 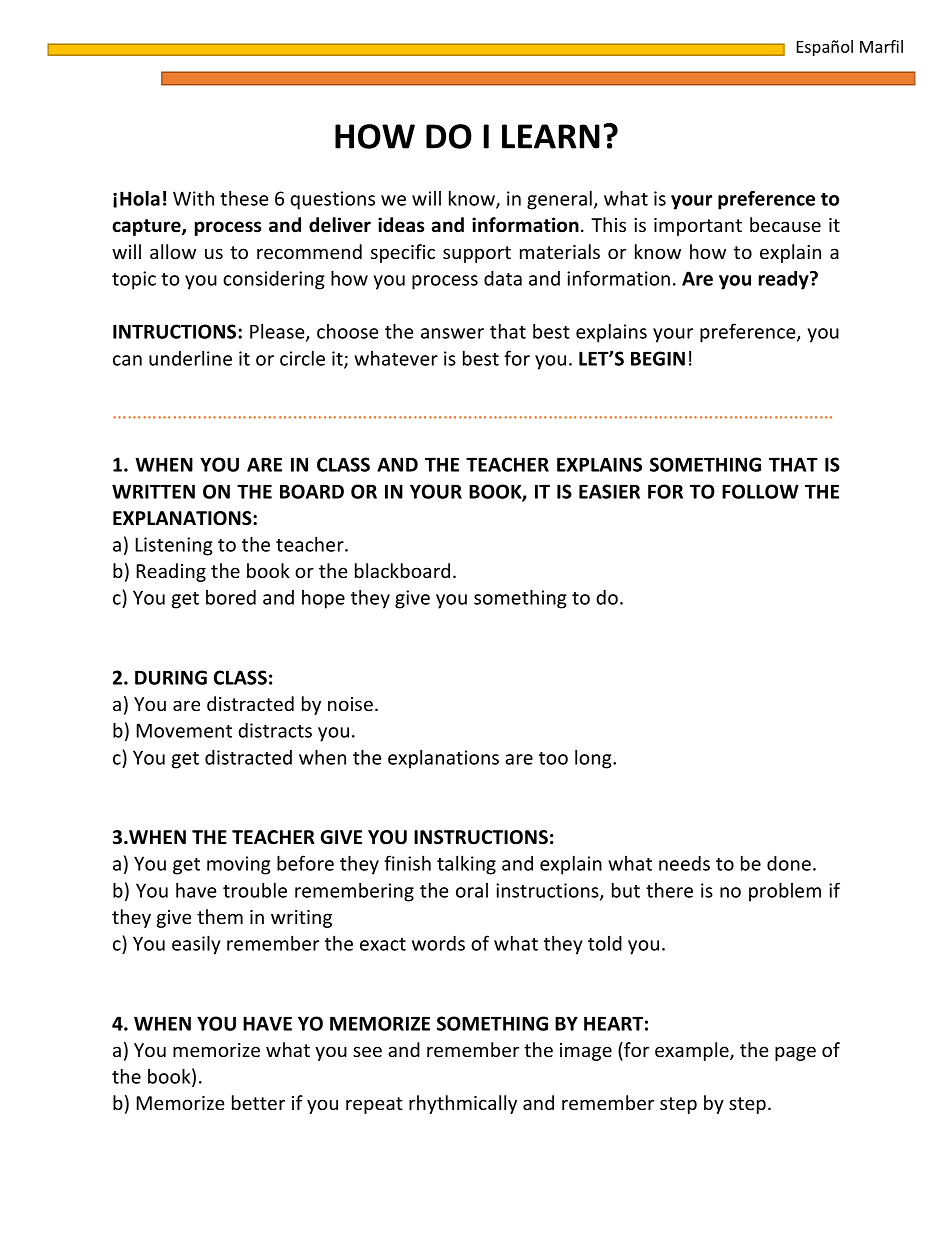 What do you see at coordinates (553, 758) in the image?
I see `too` at bounding box center [553, 758].
